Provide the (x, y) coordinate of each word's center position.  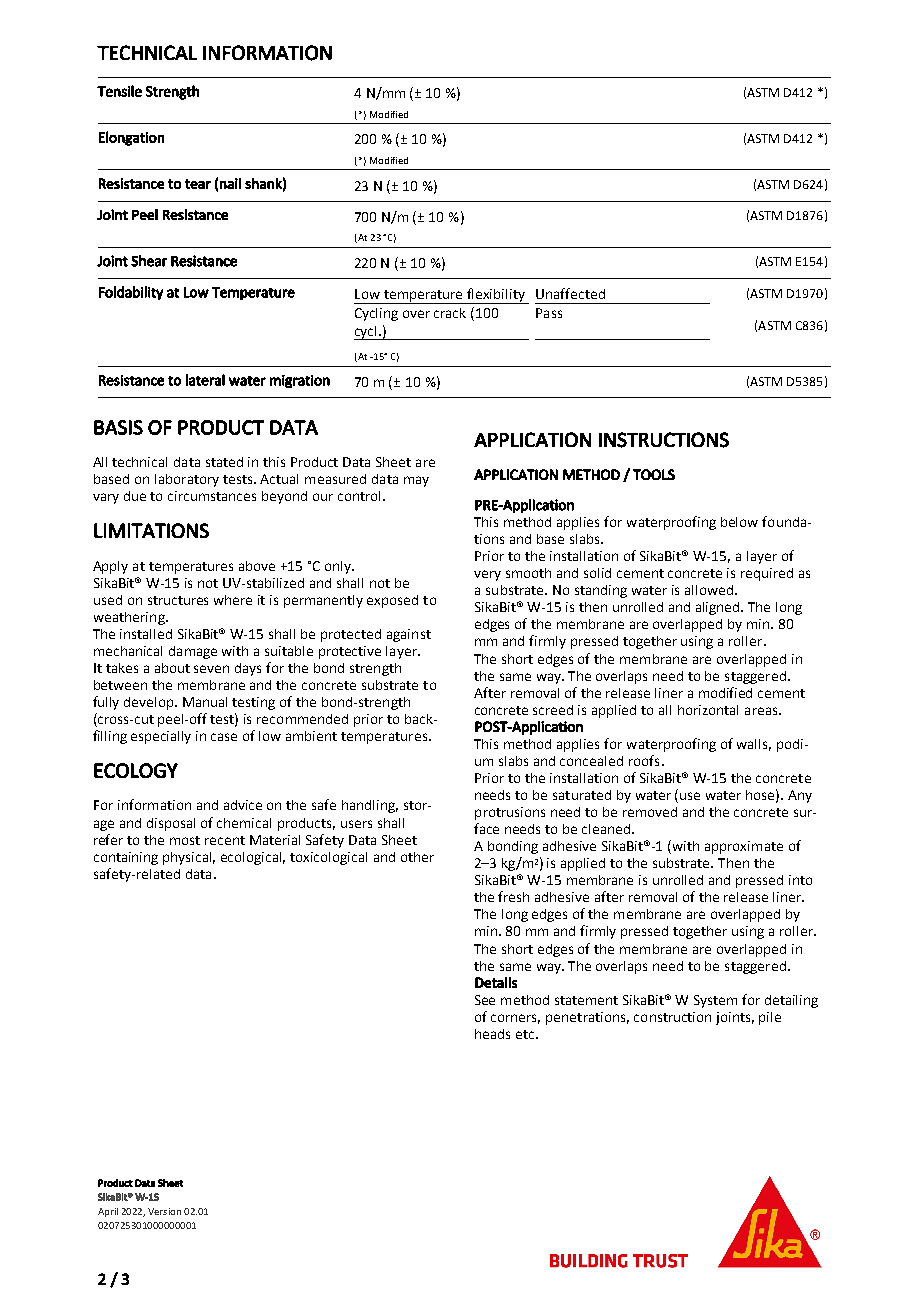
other (417, 857)
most (185, 840)
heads (492, 1034)
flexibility (496, 296)
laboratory (187, 480)
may (416, 481)
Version (164, 1211)
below (739, 522)
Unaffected (570, 293)
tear (198, 184)
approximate (744, 847)
